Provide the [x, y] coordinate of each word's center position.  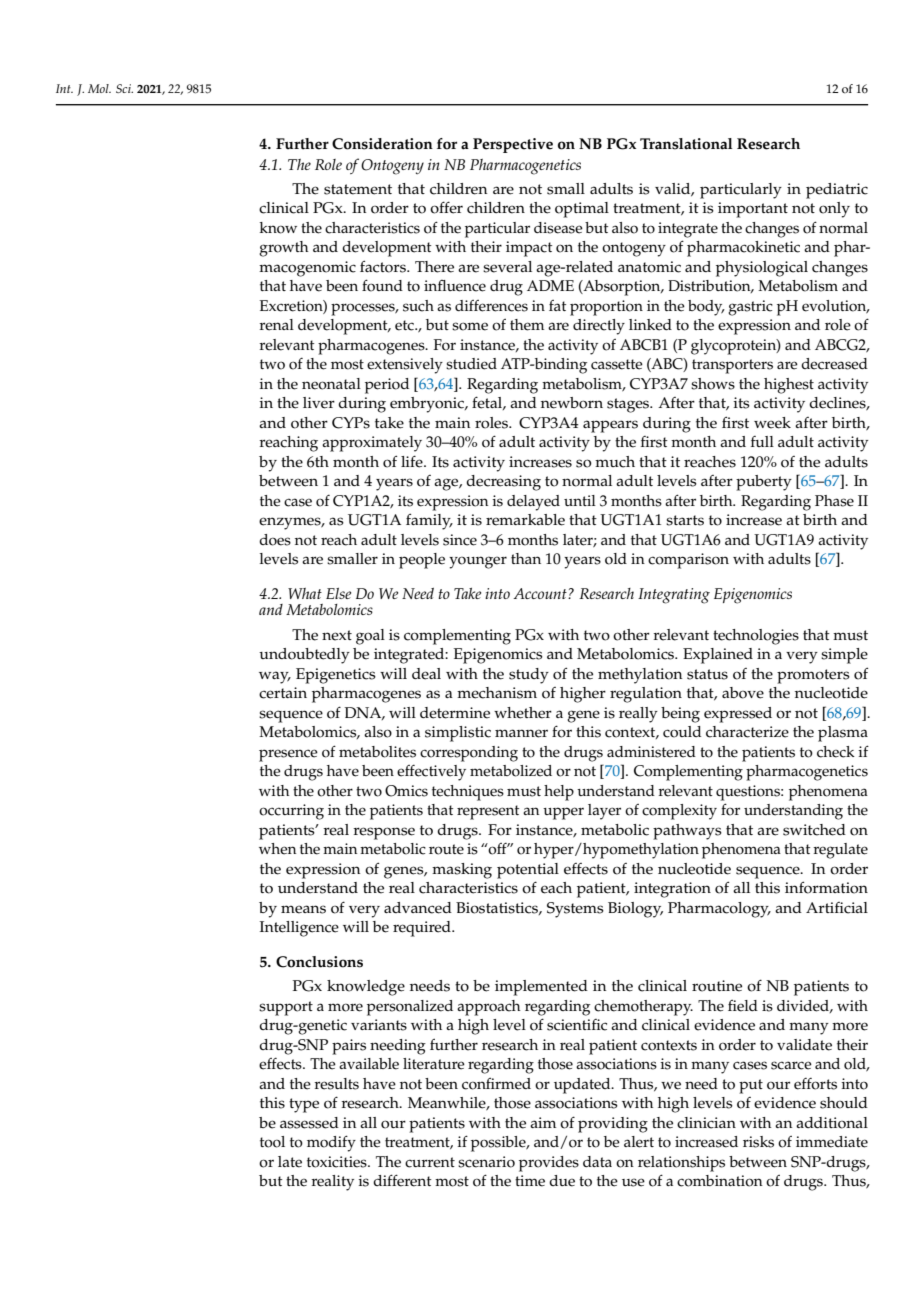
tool [272, 1142]
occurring [291, 812]
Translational [686, 144]
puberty [764, 483]
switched [814, 830]
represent [488, 812]
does [275, 540]
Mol [99, 88]
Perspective [513, 145]
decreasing [503, 483]
